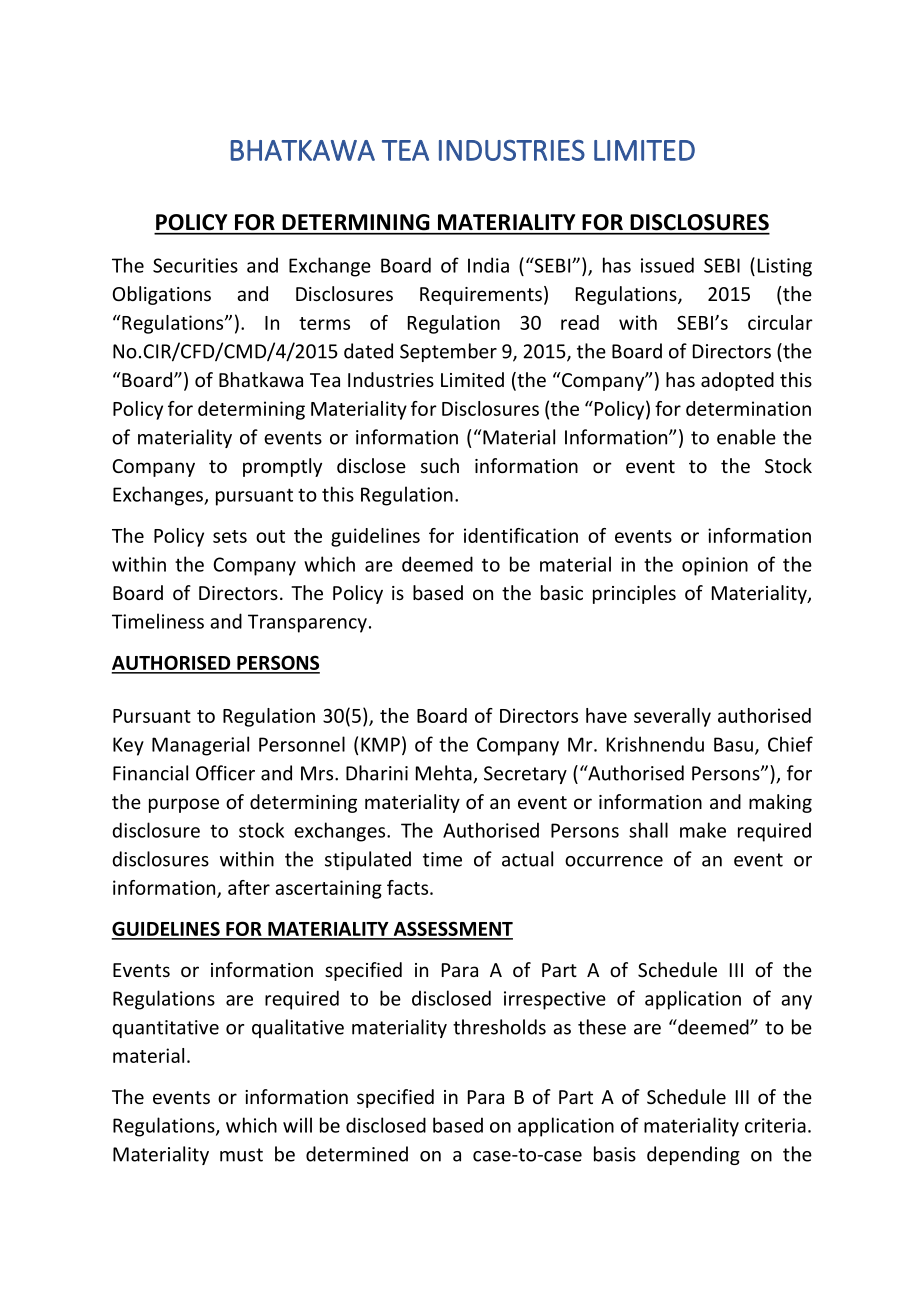 This screenshot has width=924, height=1308. I want to click on Requirements, so click(481, 296).
